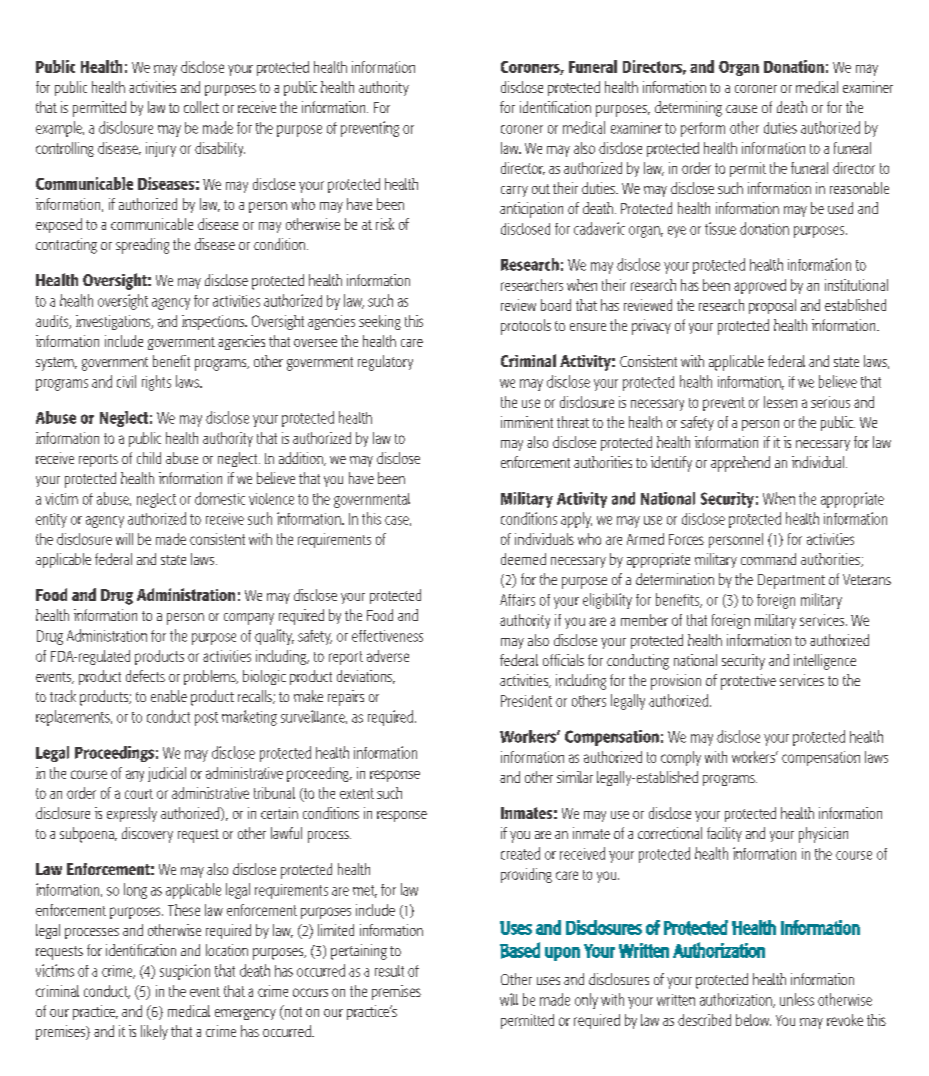  What do you see at coordinates (741, 109) in the screenshot?
I see `cause` at bounding box center [741, 109].
